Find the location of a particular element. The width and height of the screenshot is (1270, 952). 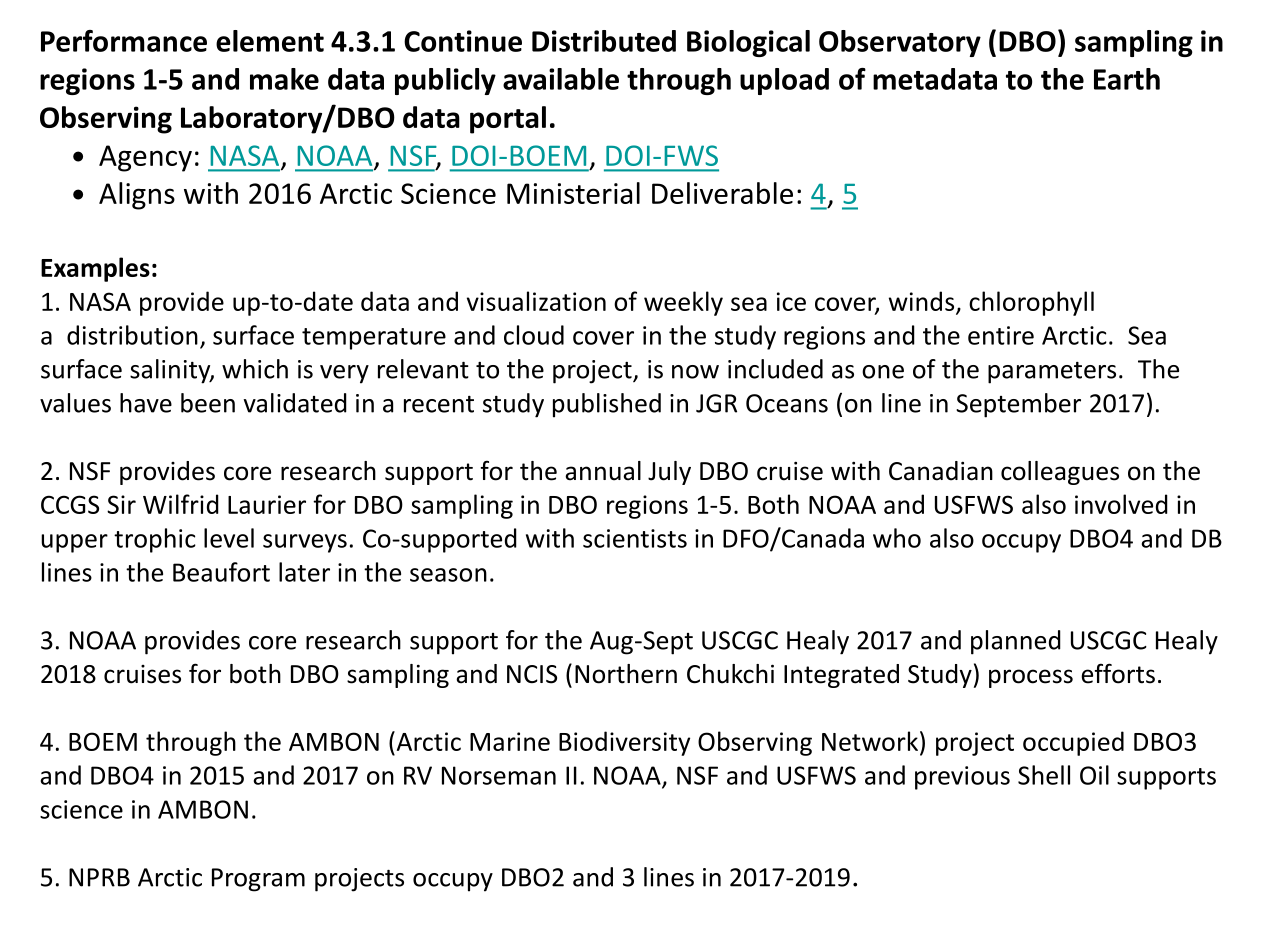

Wilfrid is located at coordinates (181, 504).
